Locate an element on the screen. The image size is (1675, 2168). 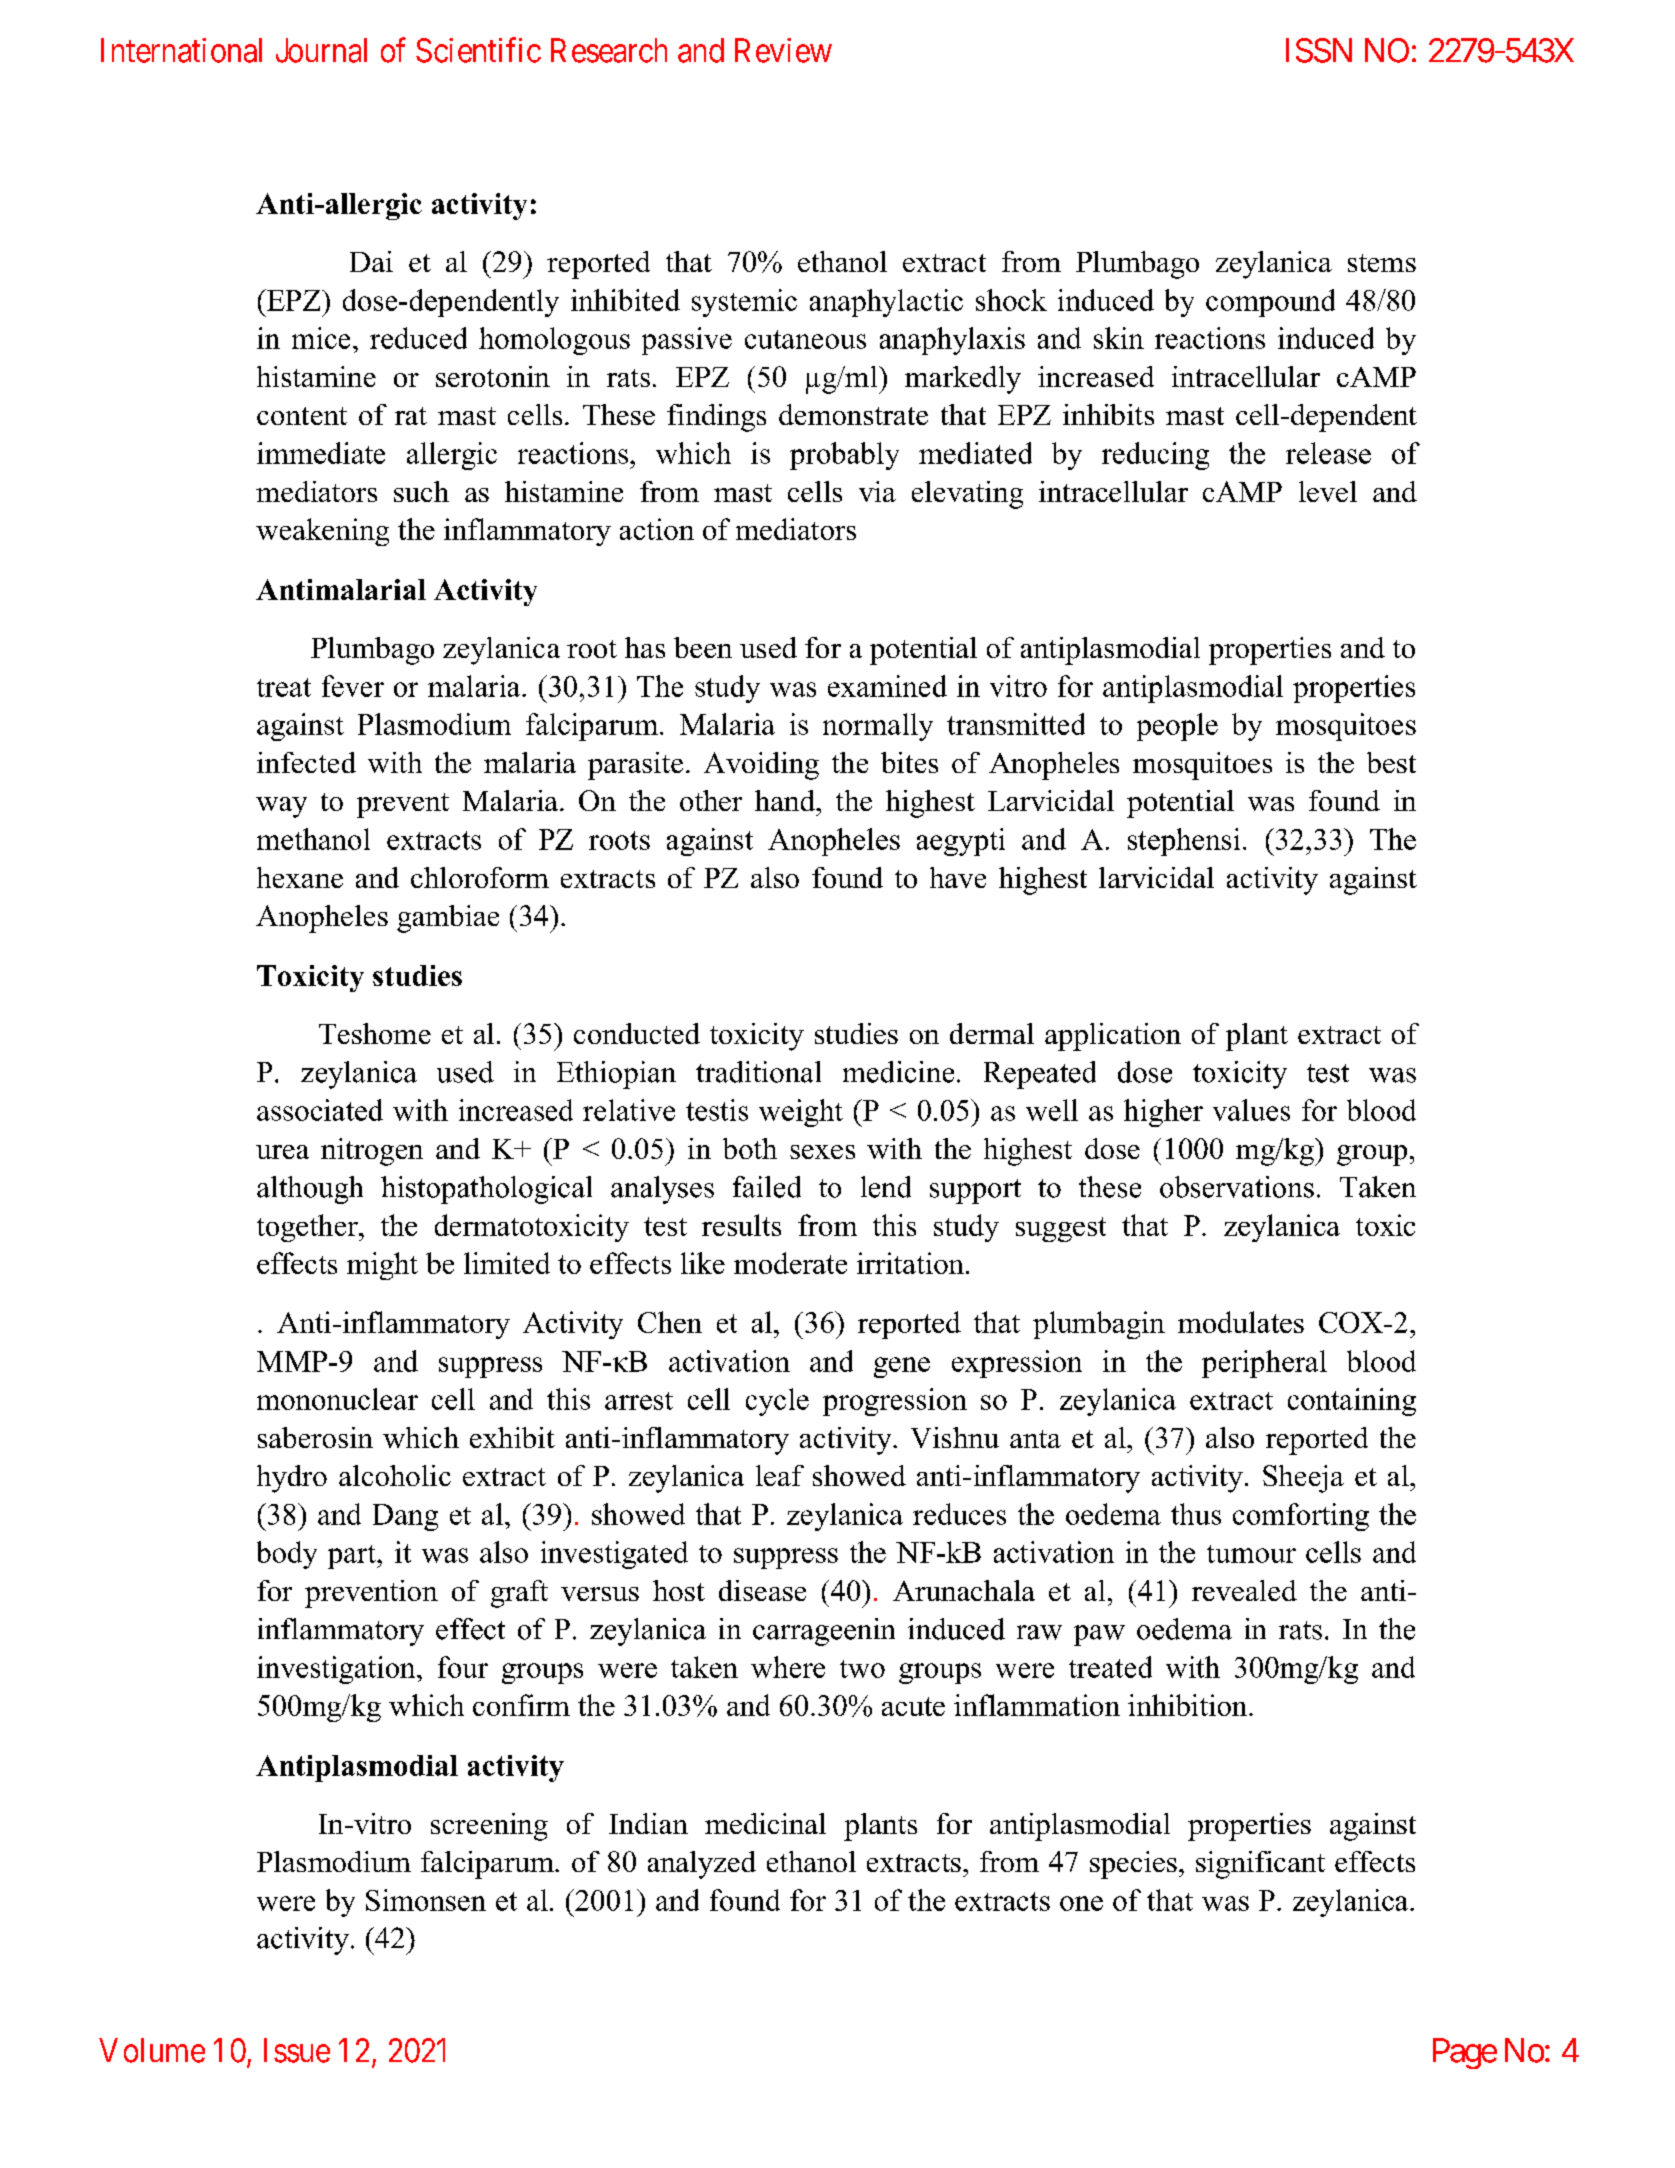
body is located at coordinates (287, 1555).
